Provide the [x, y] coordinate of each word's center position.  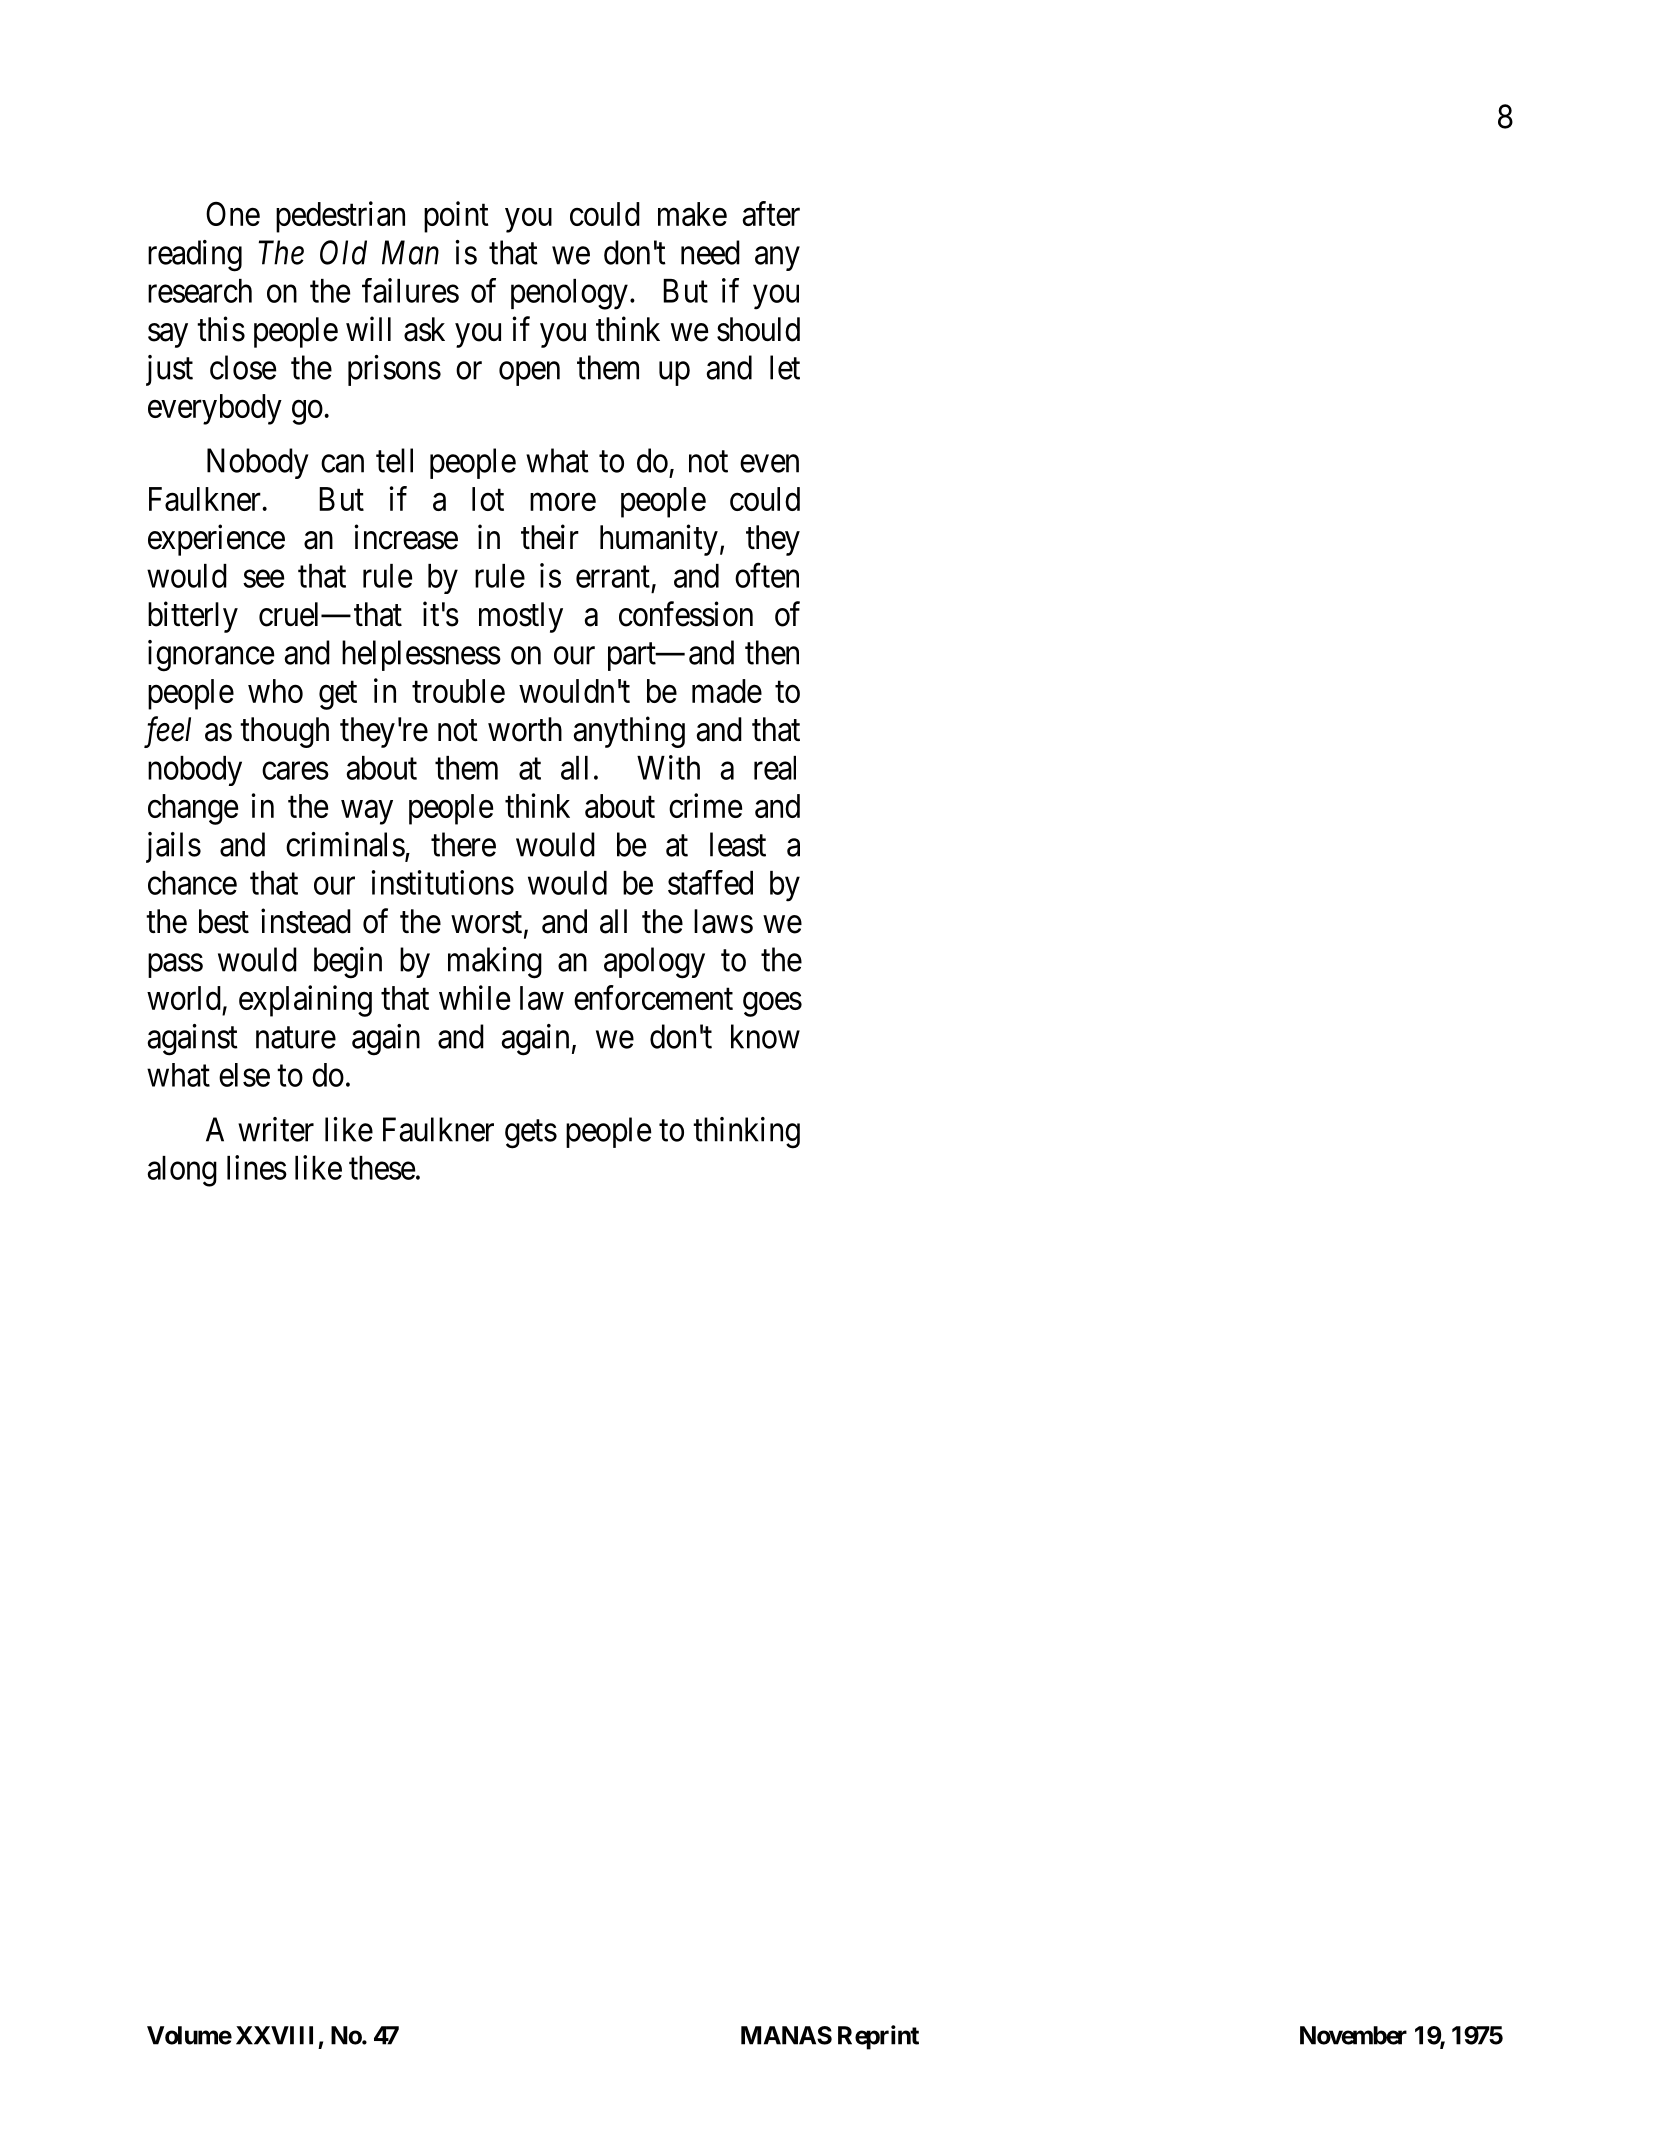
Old [343, 252]
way [367, 812]
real [775, 768]
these [382, 1168]
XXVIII [274, 2035]
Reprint [878, 2037]
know [765, 1036]
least [738, 844]
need [710, 252]
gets [531, 1134]
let [785, 367]
